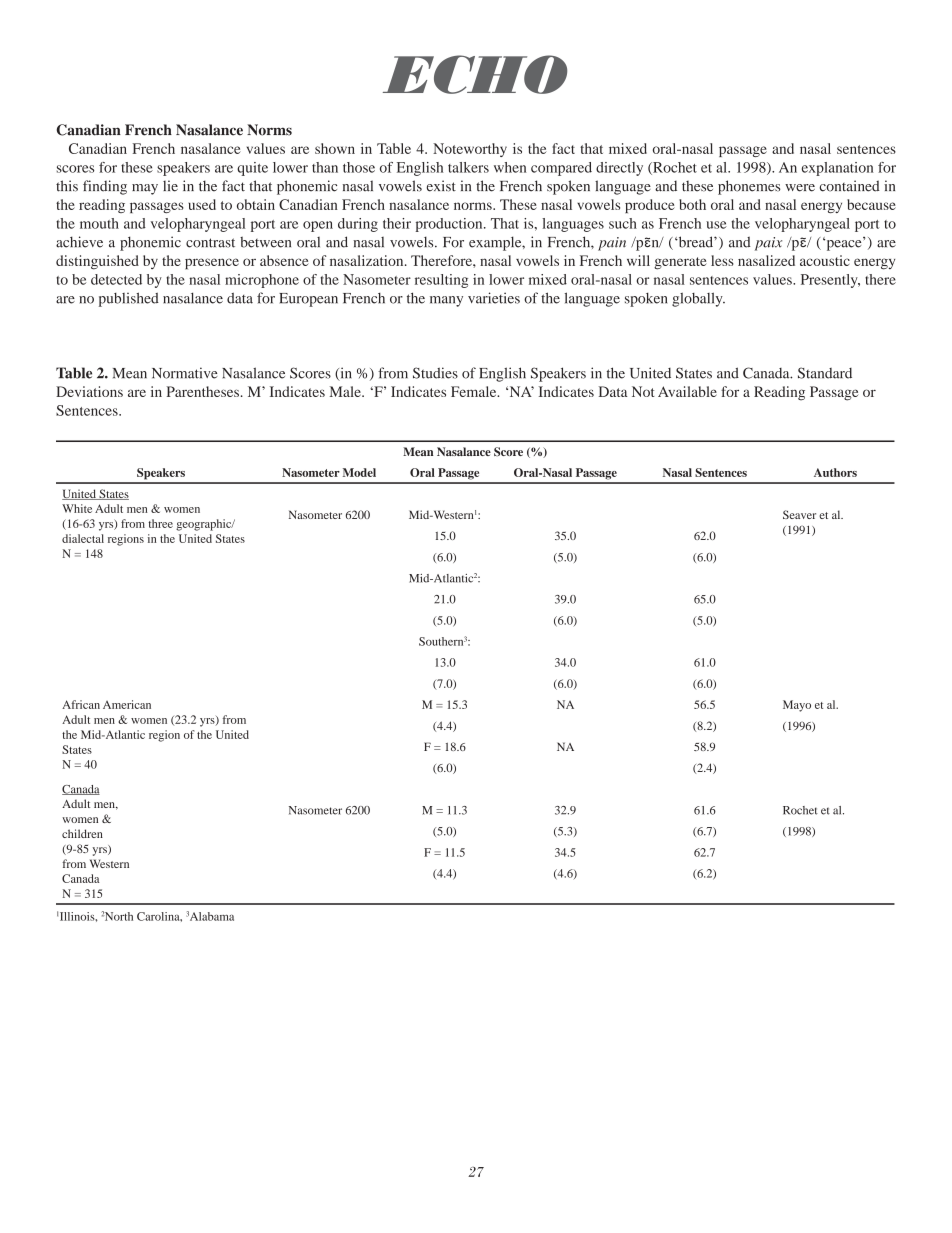  I want to click on Seaver, so click(799, 514).
